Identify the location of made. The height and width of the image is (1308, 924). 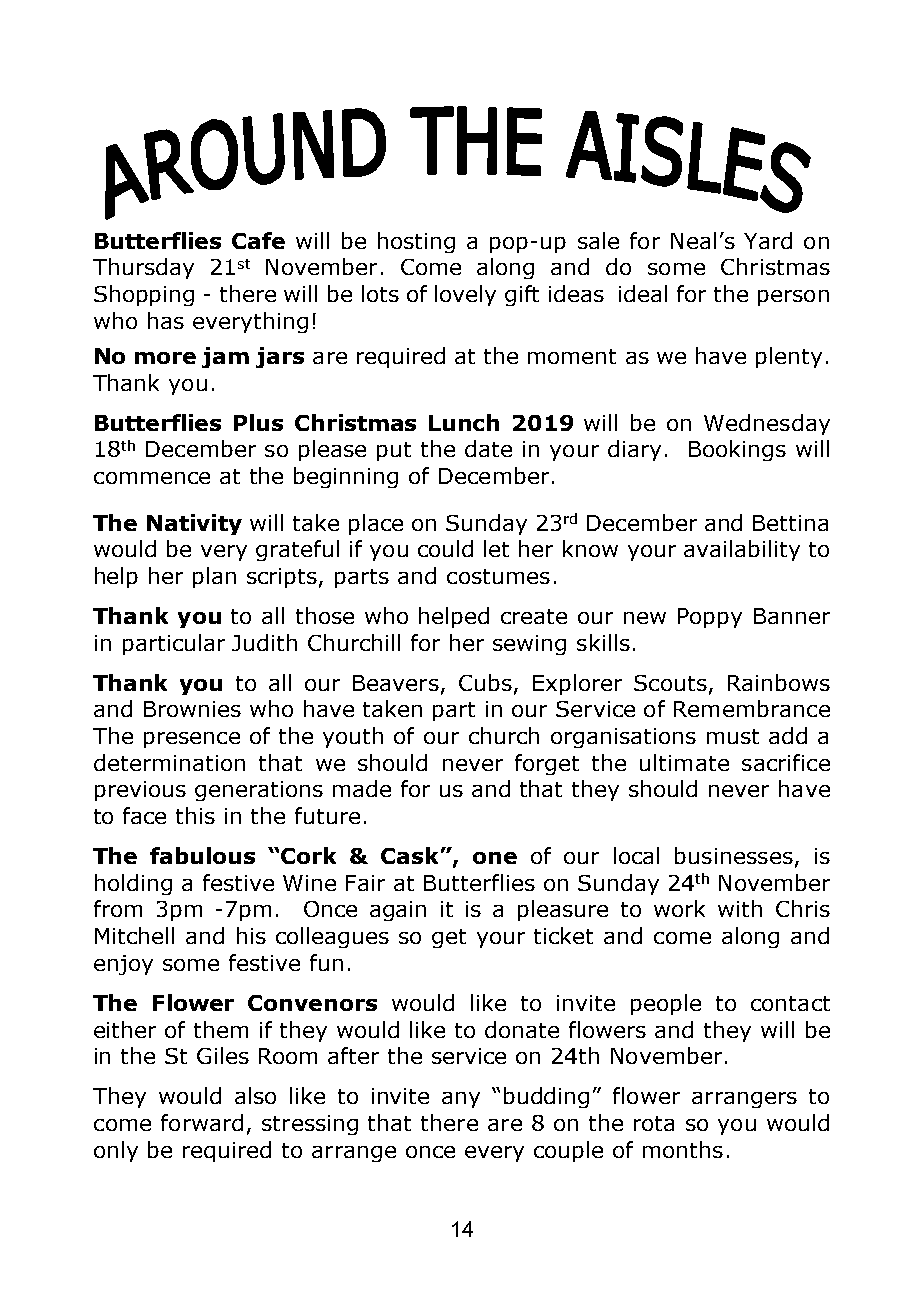
(362, 788).
